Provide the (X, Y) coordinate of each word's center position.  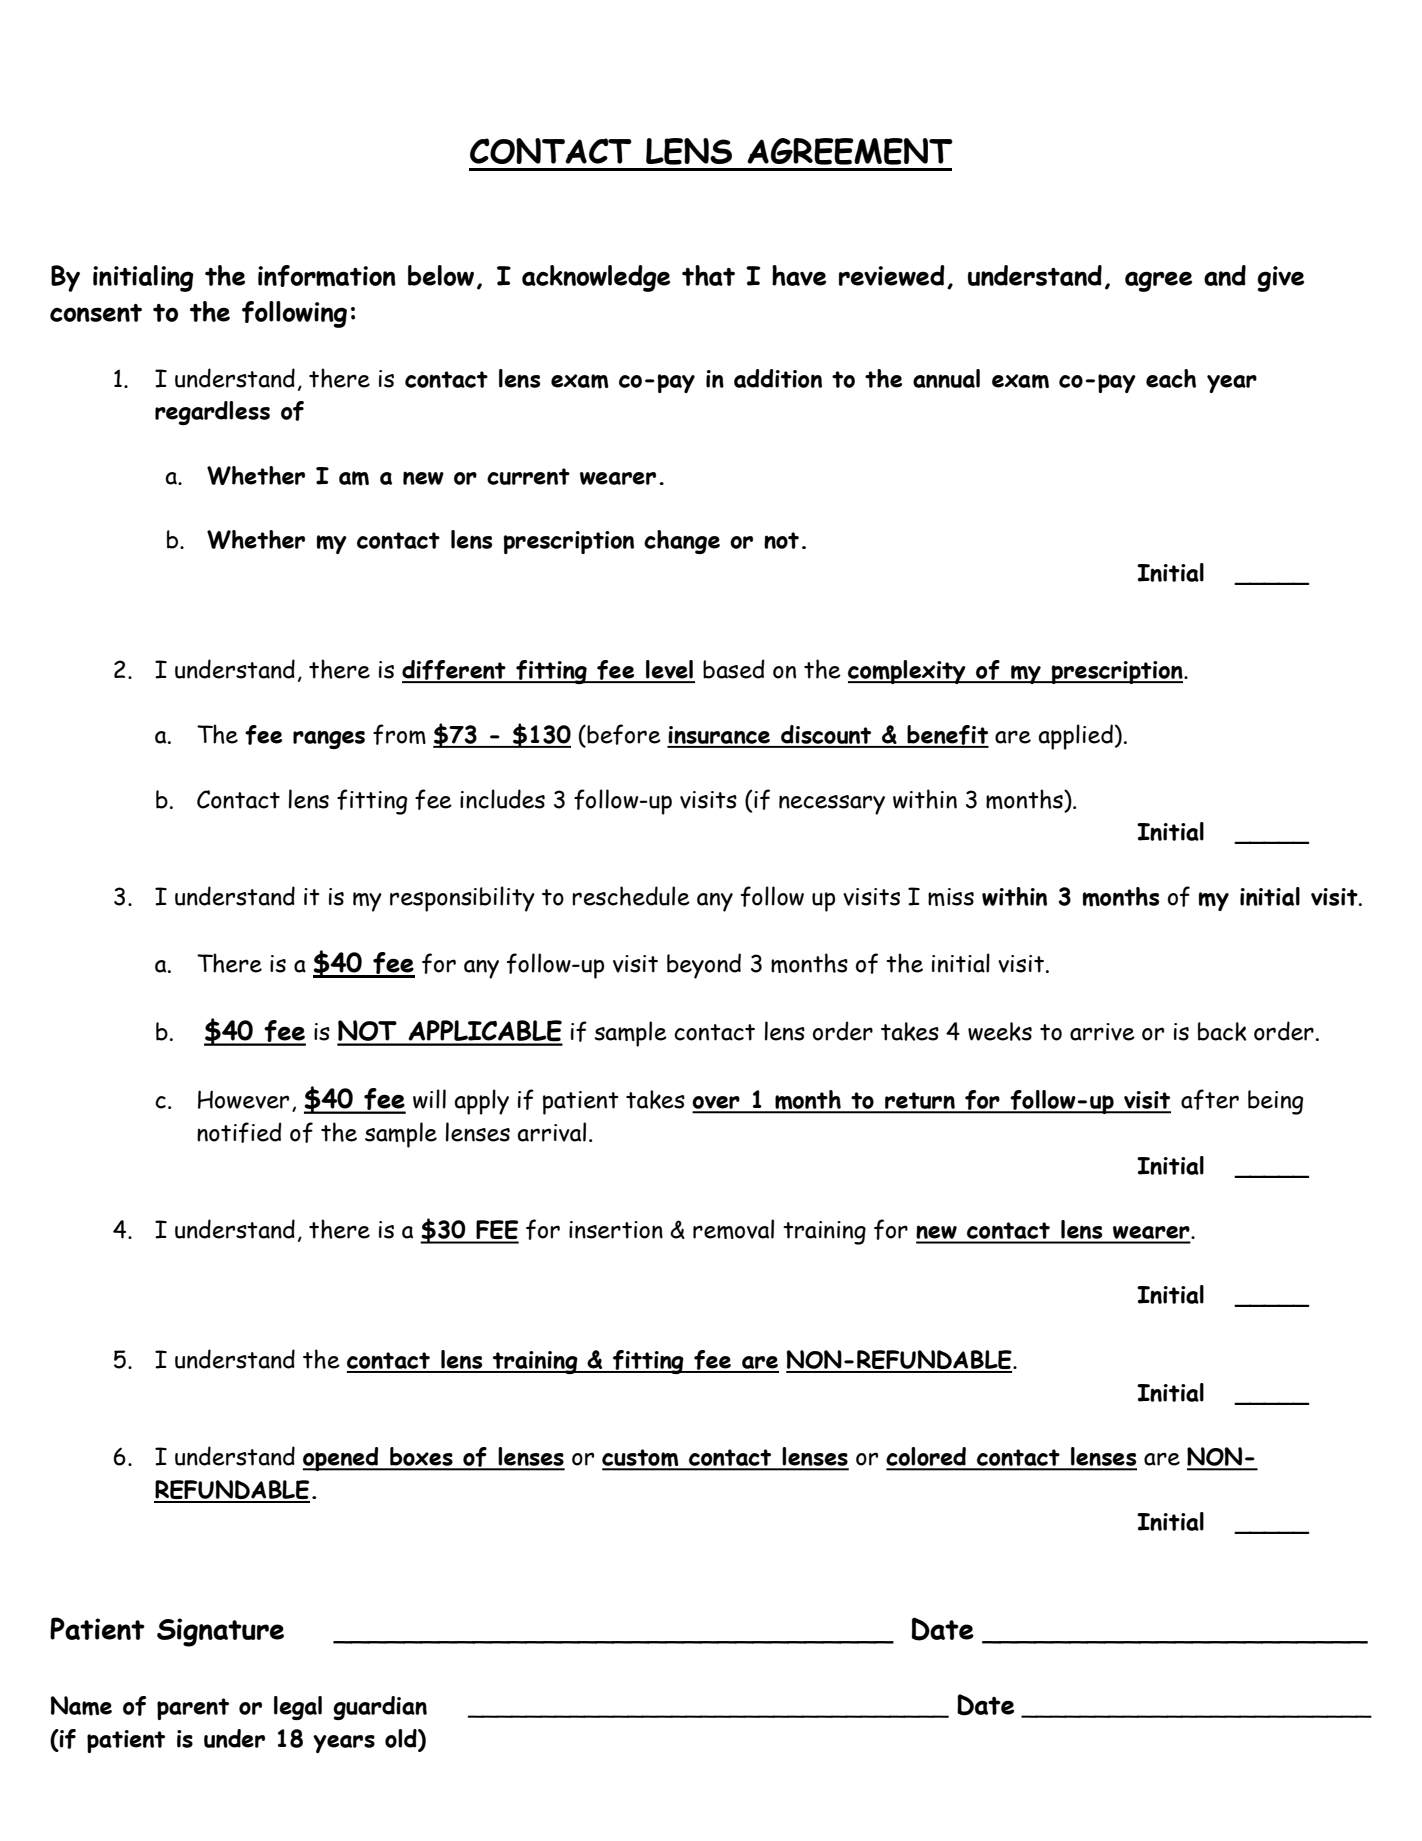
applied (1075, 737)
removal (733, 1229)
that (708, 275)
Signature (220, 1632)
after (1210, 1099)
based (733, 669)
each (1171, 378)
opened (341, 1459)
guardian (380, 1708)
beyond (704, 966)
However (243, 1099)
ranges (329, 739)
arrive (1102, 1032)
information (327, 276)
